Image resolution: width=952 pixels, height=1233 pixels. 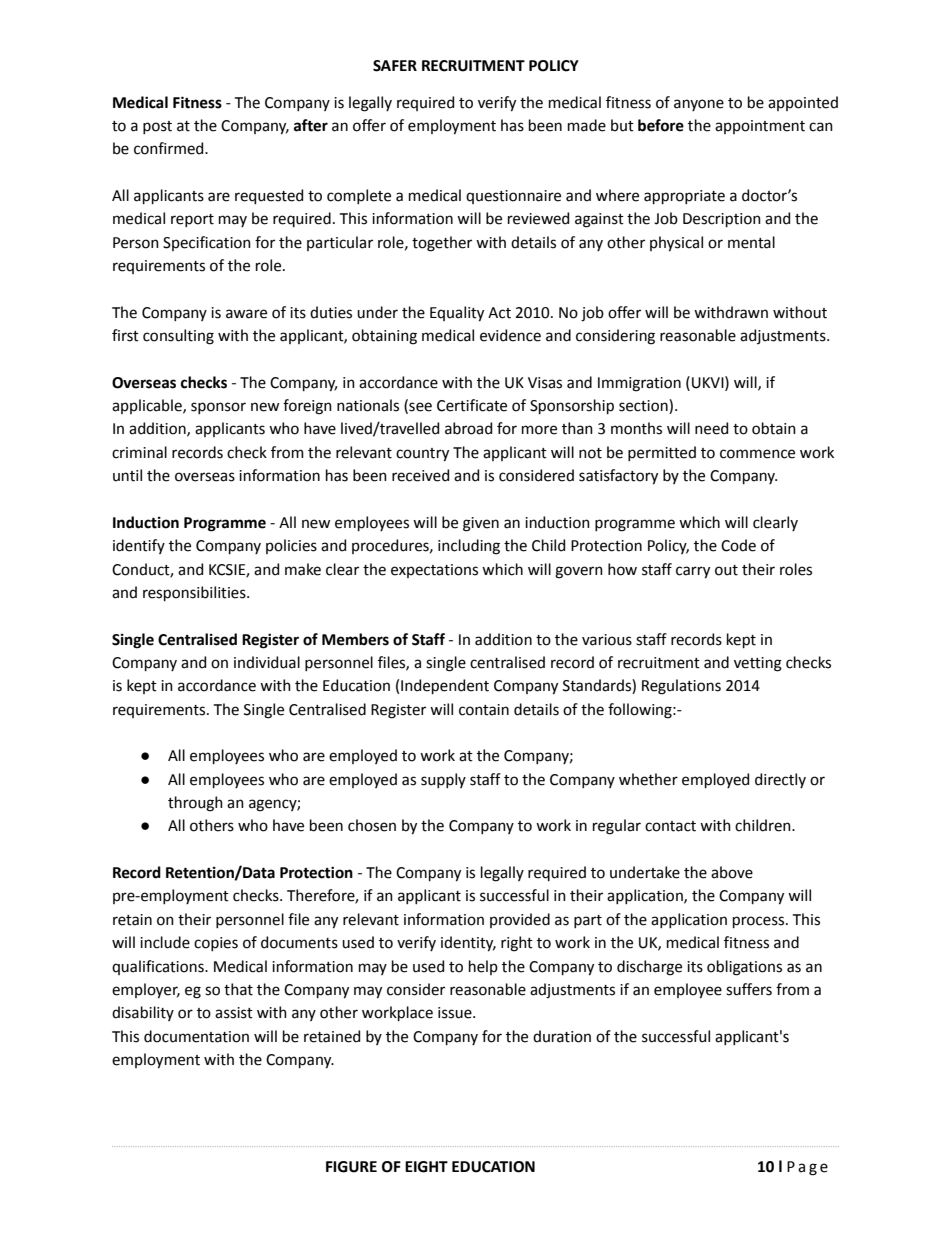 What do you see at coordinates (195, 593) in the screenshot?
I see `responsibilities` at bounding box center [195, 593].
